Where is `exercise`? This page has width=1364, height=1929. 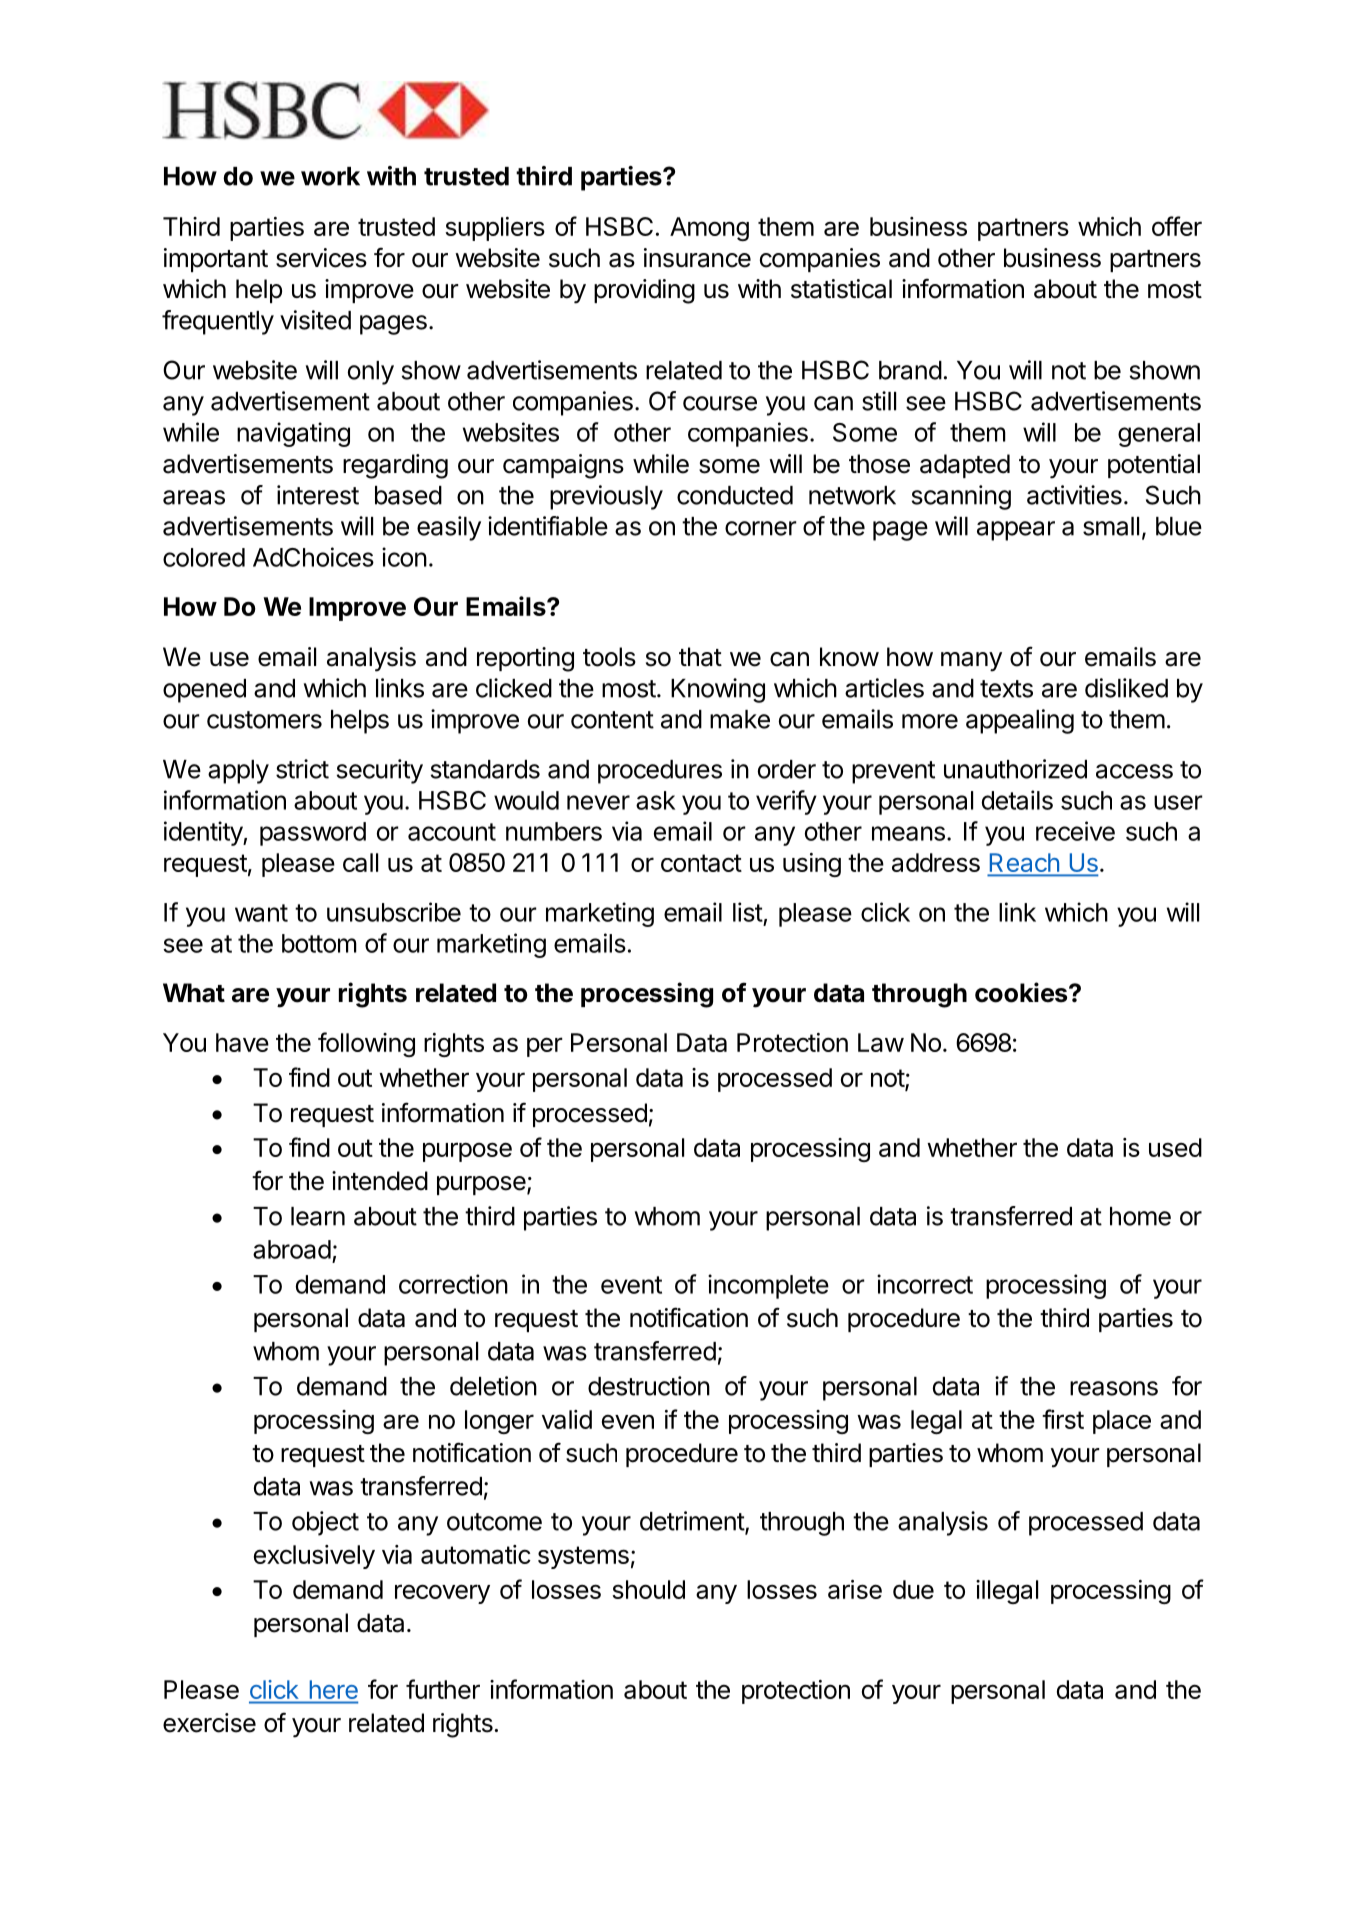 exercise is located at coordinates (209, 1723).
